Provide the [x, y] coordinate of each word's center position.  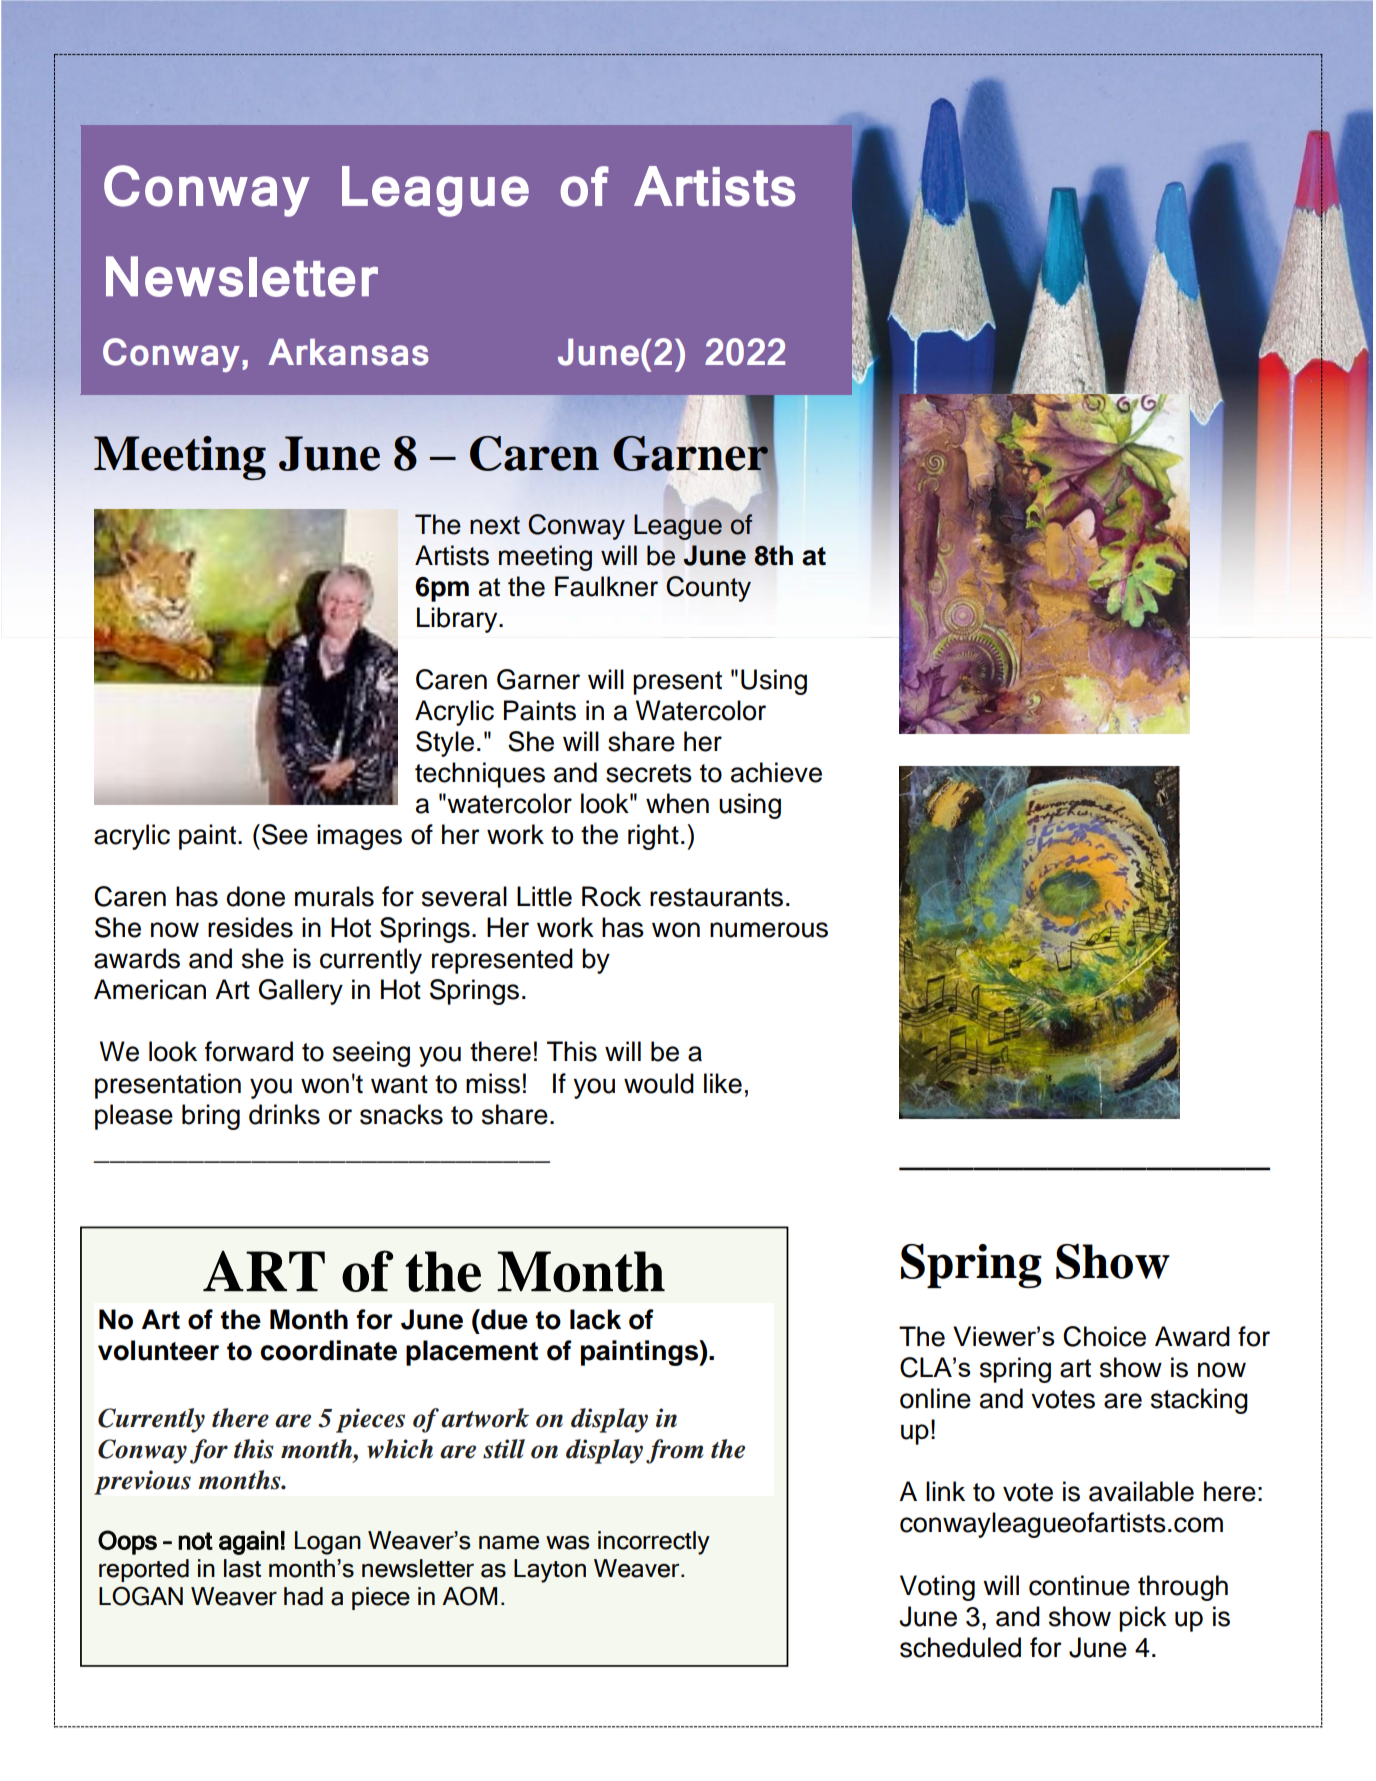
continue [1079, 1585]
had [303, 1596]
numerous [769, 930]
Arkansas [348, 352]
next [495, 525]
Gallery [301, 992]
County [708, 589]
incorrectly [654, 1543]
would [659, 1083]
